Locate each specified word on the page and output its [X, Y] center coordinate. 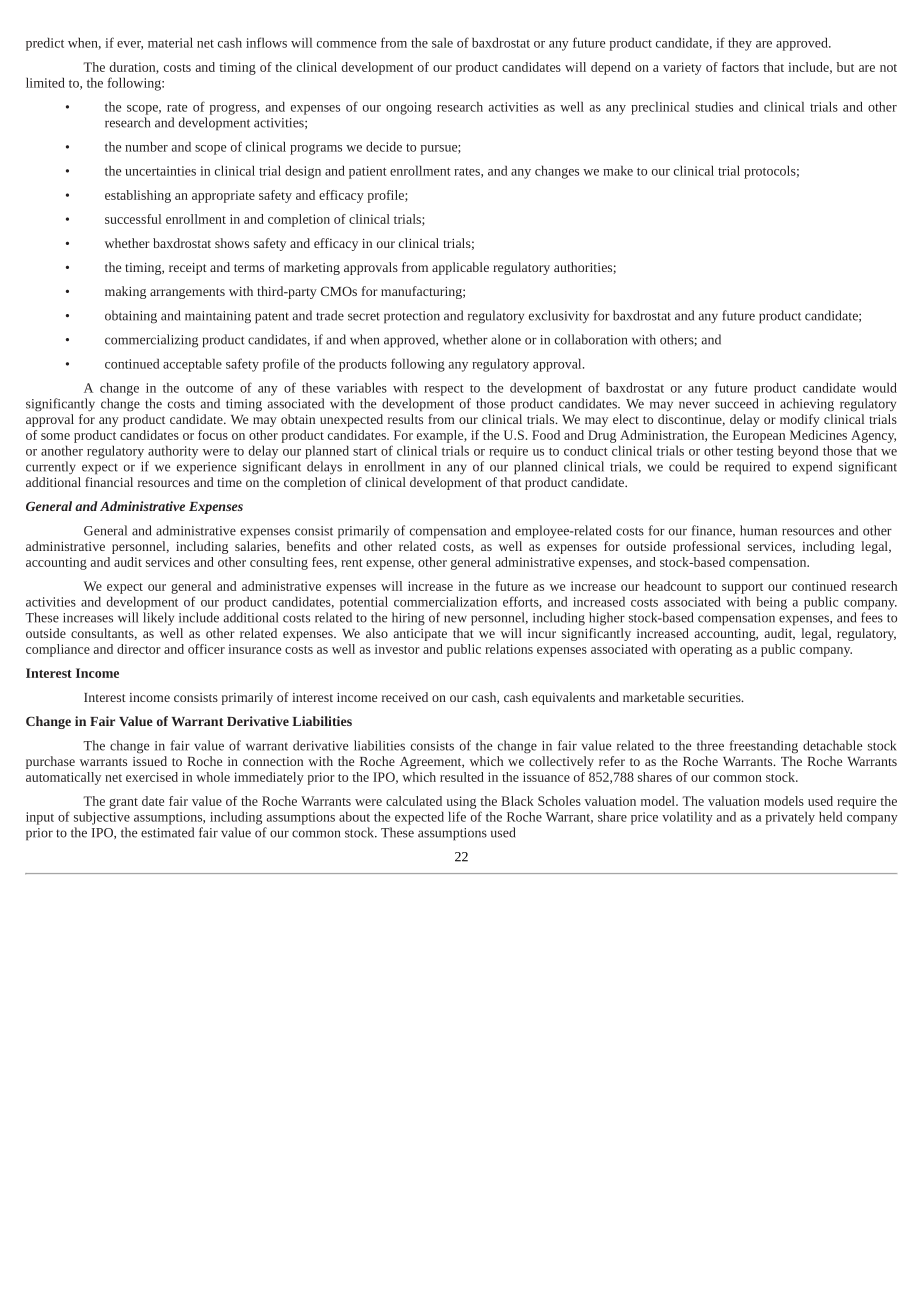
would [879, 388]
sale [442, 43]
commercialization [445, 602]
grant [123, 803]
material [170, 43]
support [742, 588]
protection [412, 317]
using [461, 802]
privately [790, 818]
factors [740, 67]
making [125, 292]
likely [158, 618]
